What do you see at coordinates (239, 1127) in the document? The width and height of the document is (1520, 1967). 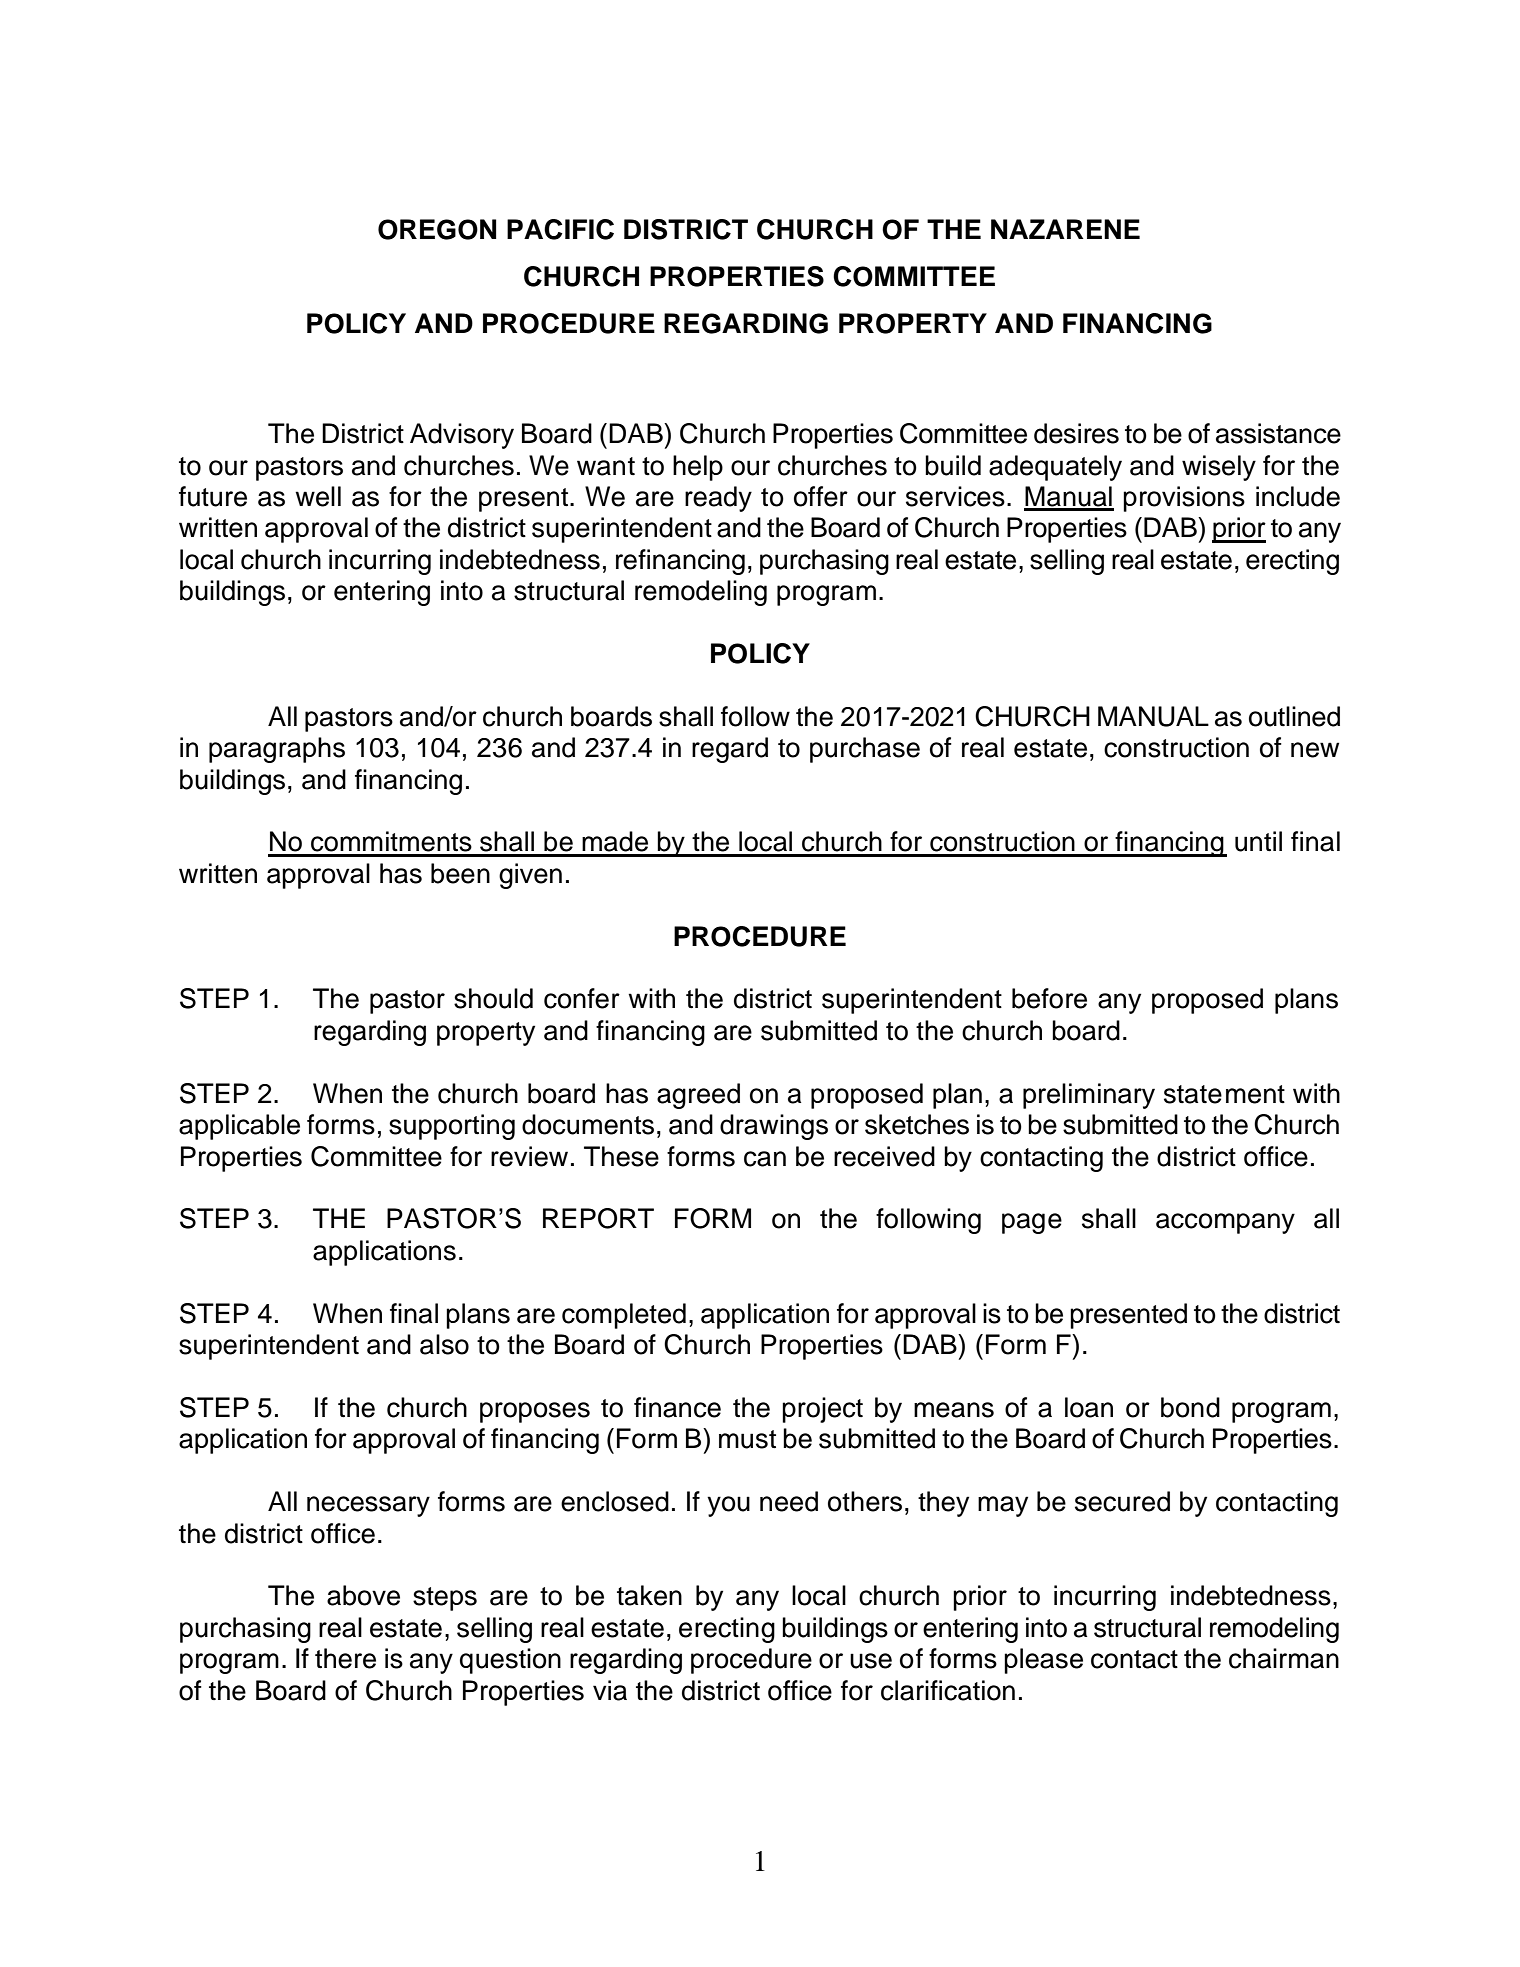 I see `applicable` at bounding box center [239, 1127].
